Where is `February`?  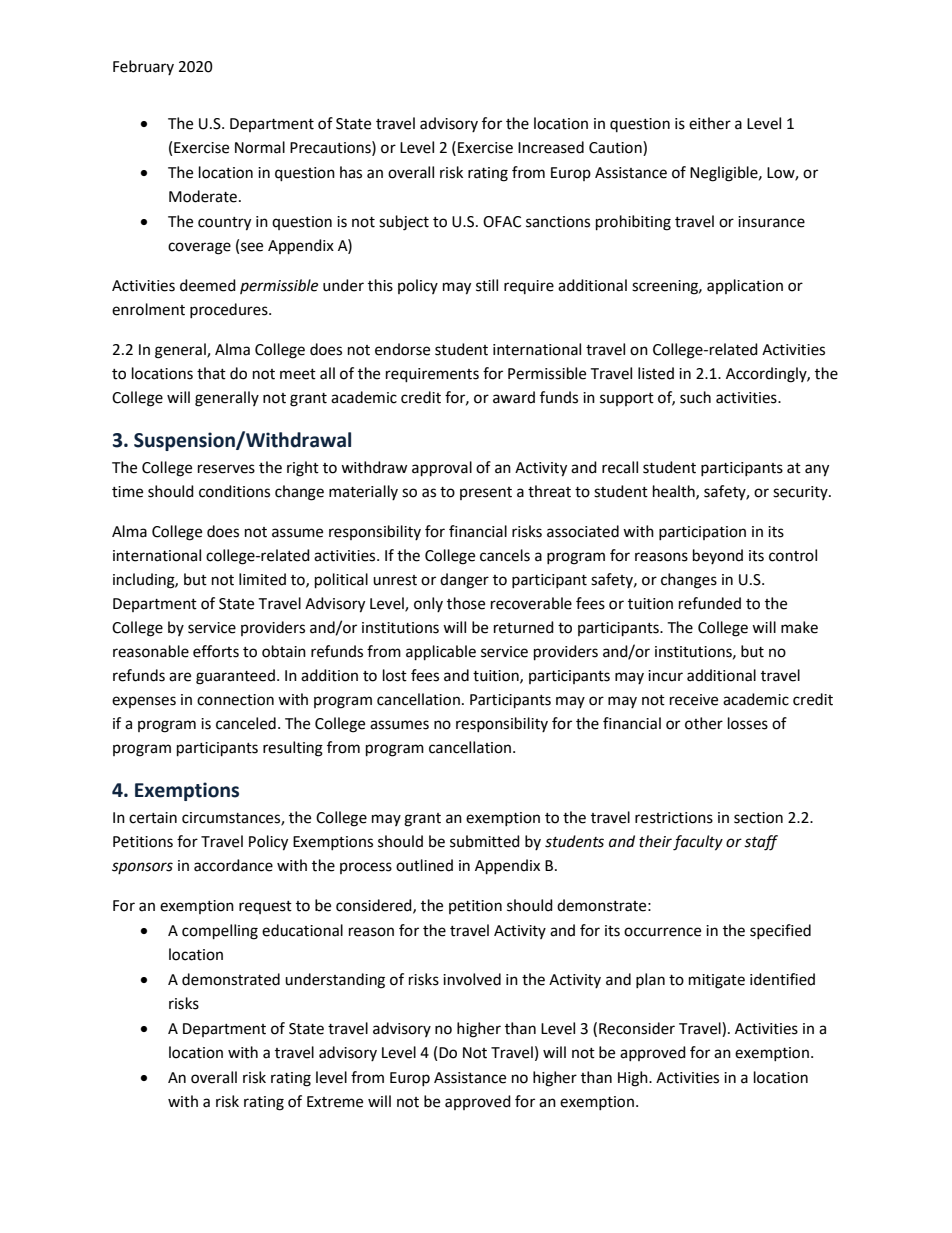 February is located at coordinates (143, 67).
